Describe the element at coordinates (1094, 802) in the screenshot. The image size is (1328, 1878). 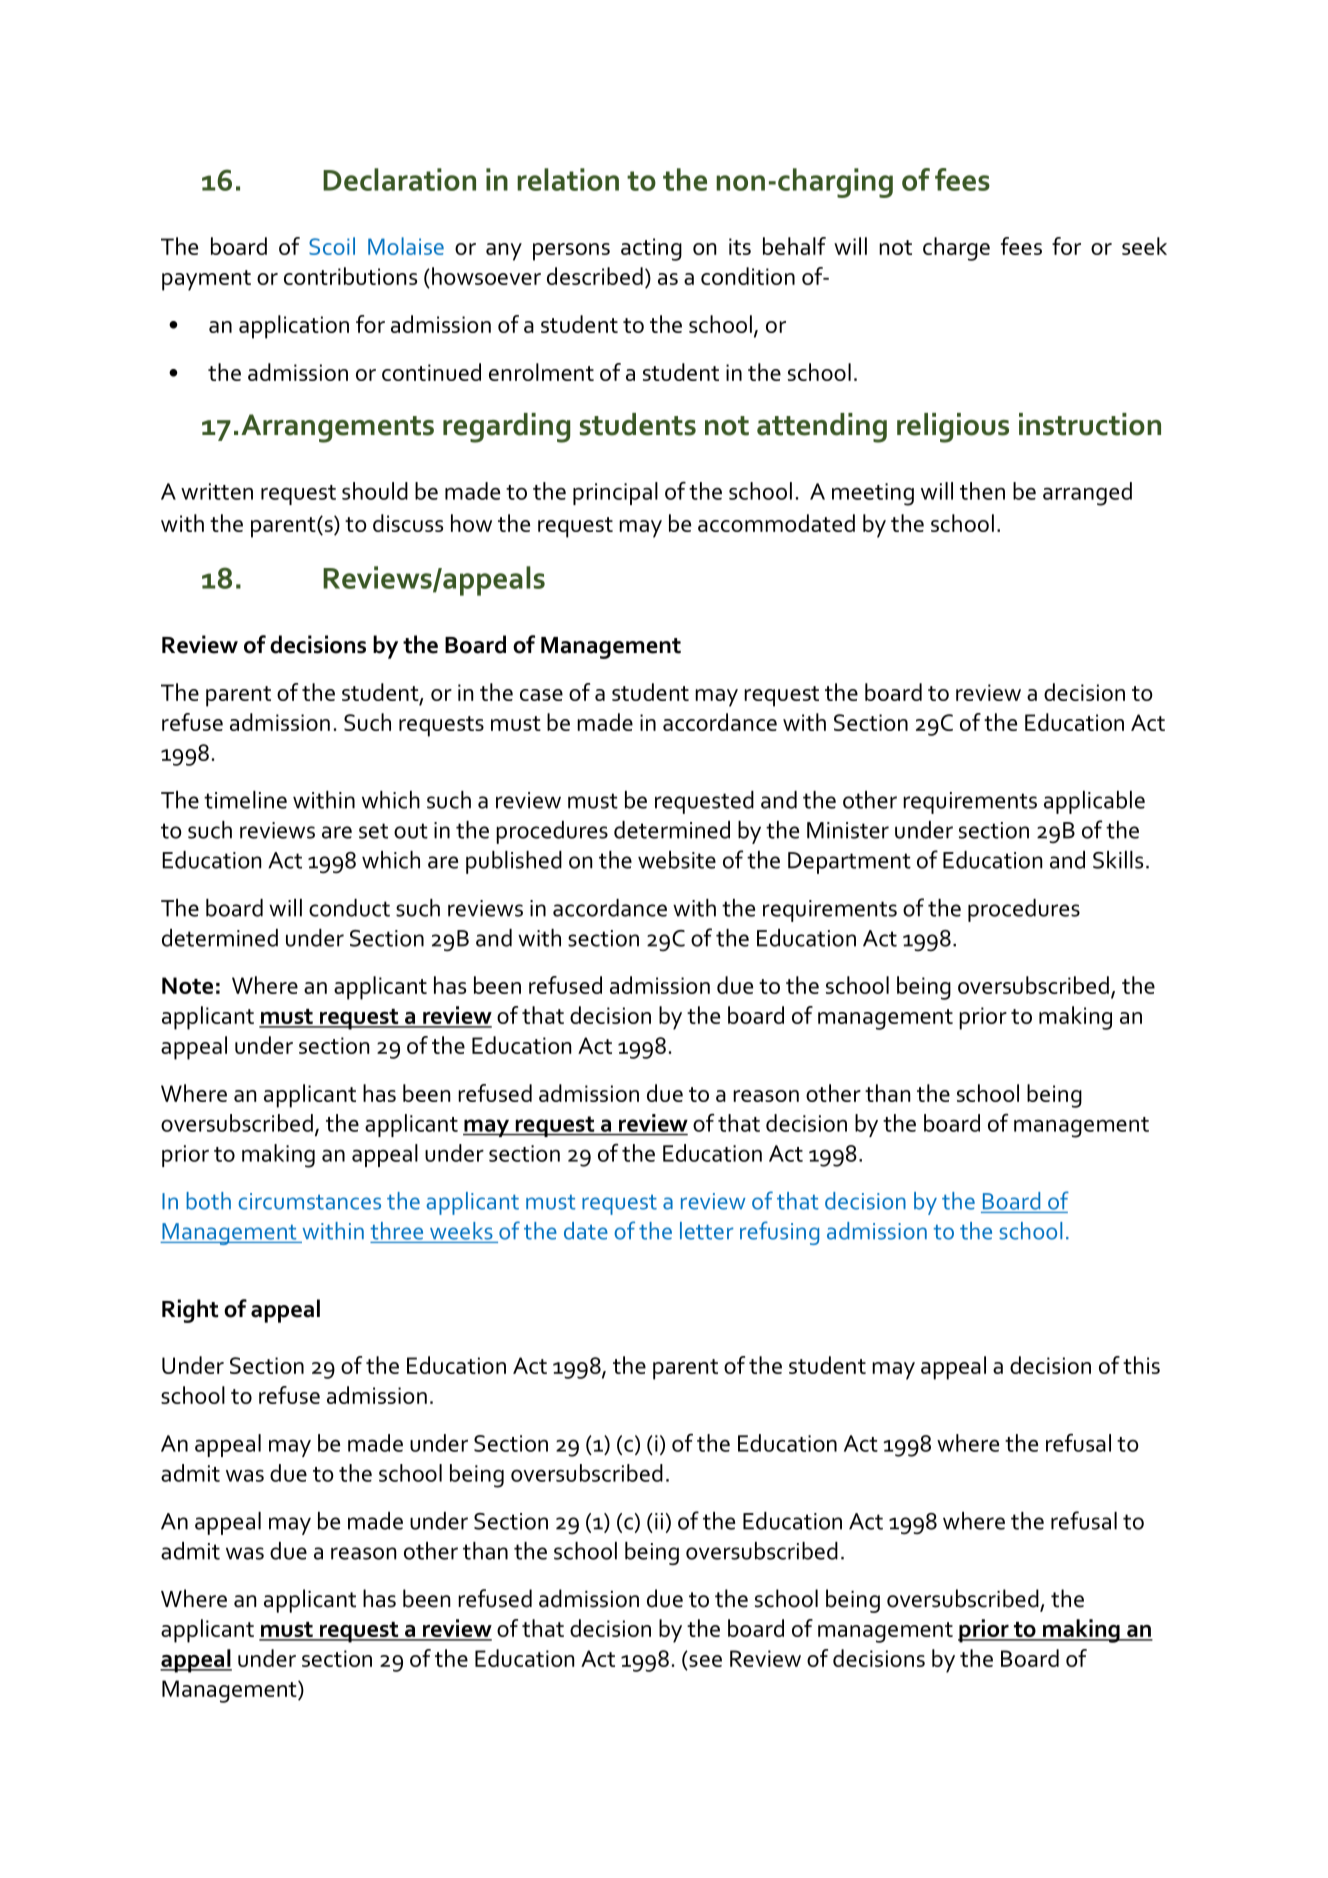
I see `applicable` at that location.
